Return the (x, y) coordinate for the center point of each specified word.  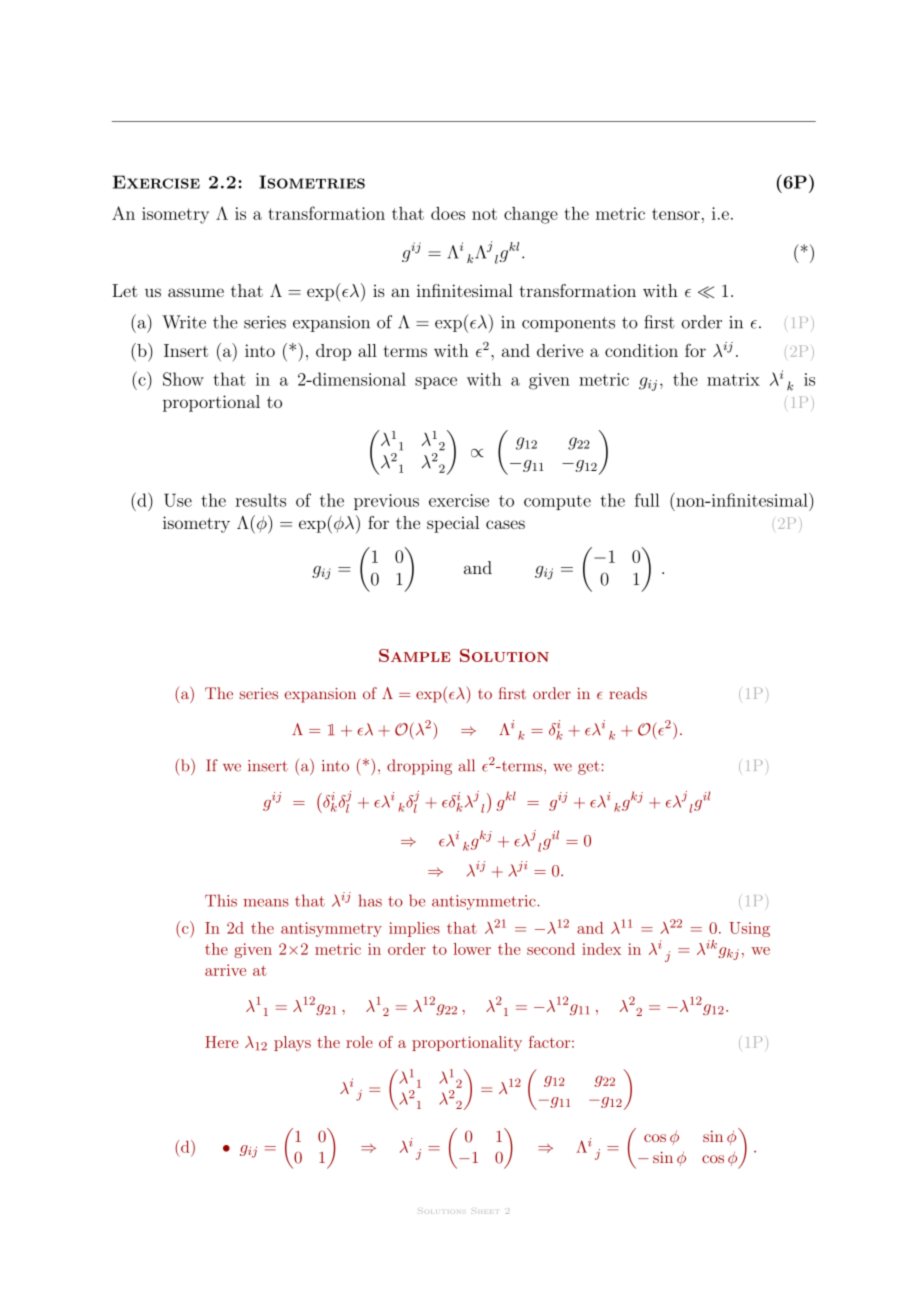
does (448, 213)
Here (221, 1042)
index (601, 949)
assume (196, 292)
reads (628, 693)
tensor (676, 214)
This (221, 900)
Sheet (485, 1212)
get (590, 768)
